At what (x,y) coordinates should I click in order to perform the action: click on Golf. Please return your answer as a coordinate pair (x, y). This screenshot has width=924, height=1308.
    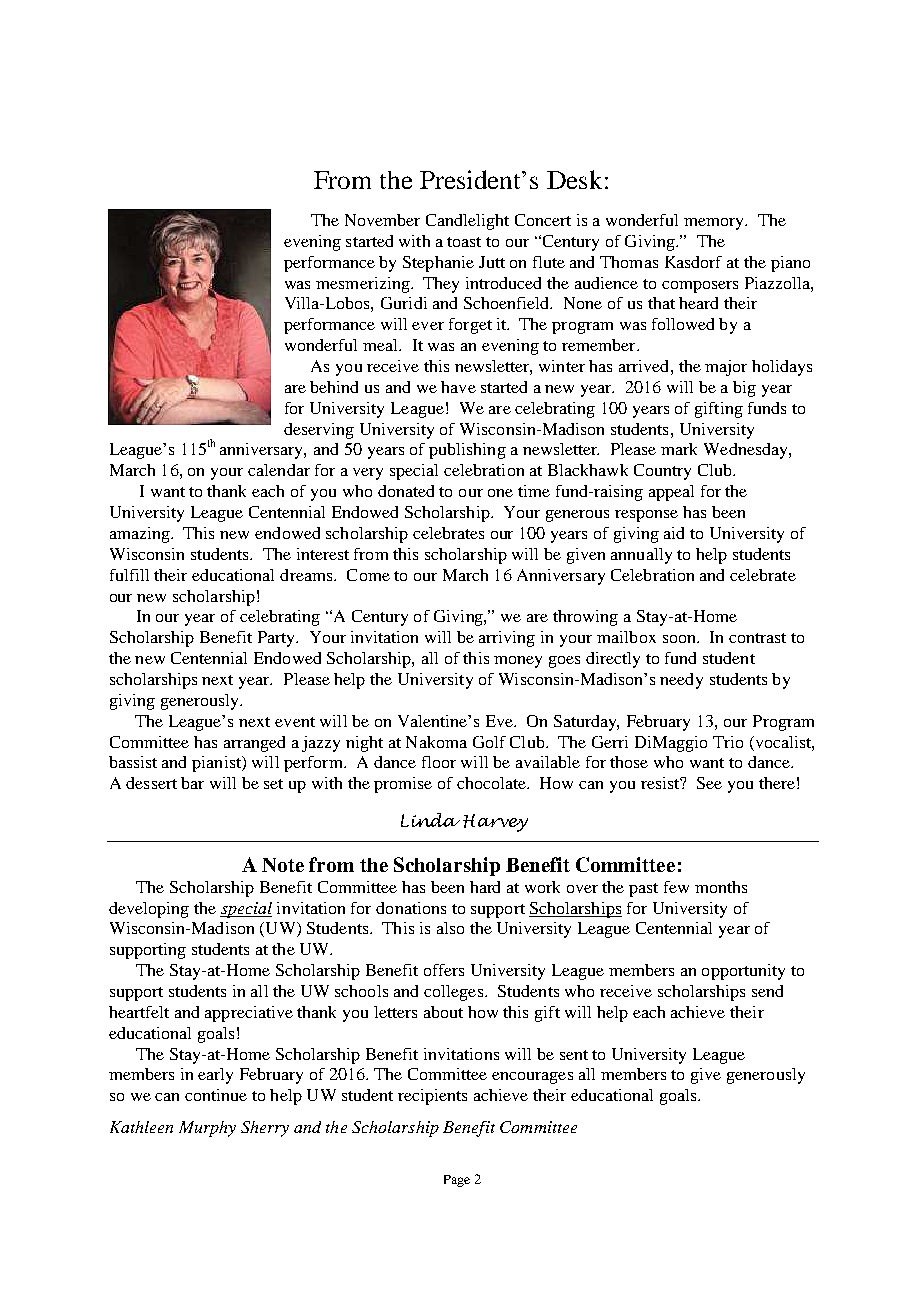
    Looking at the image, I should click on (489, 742).
